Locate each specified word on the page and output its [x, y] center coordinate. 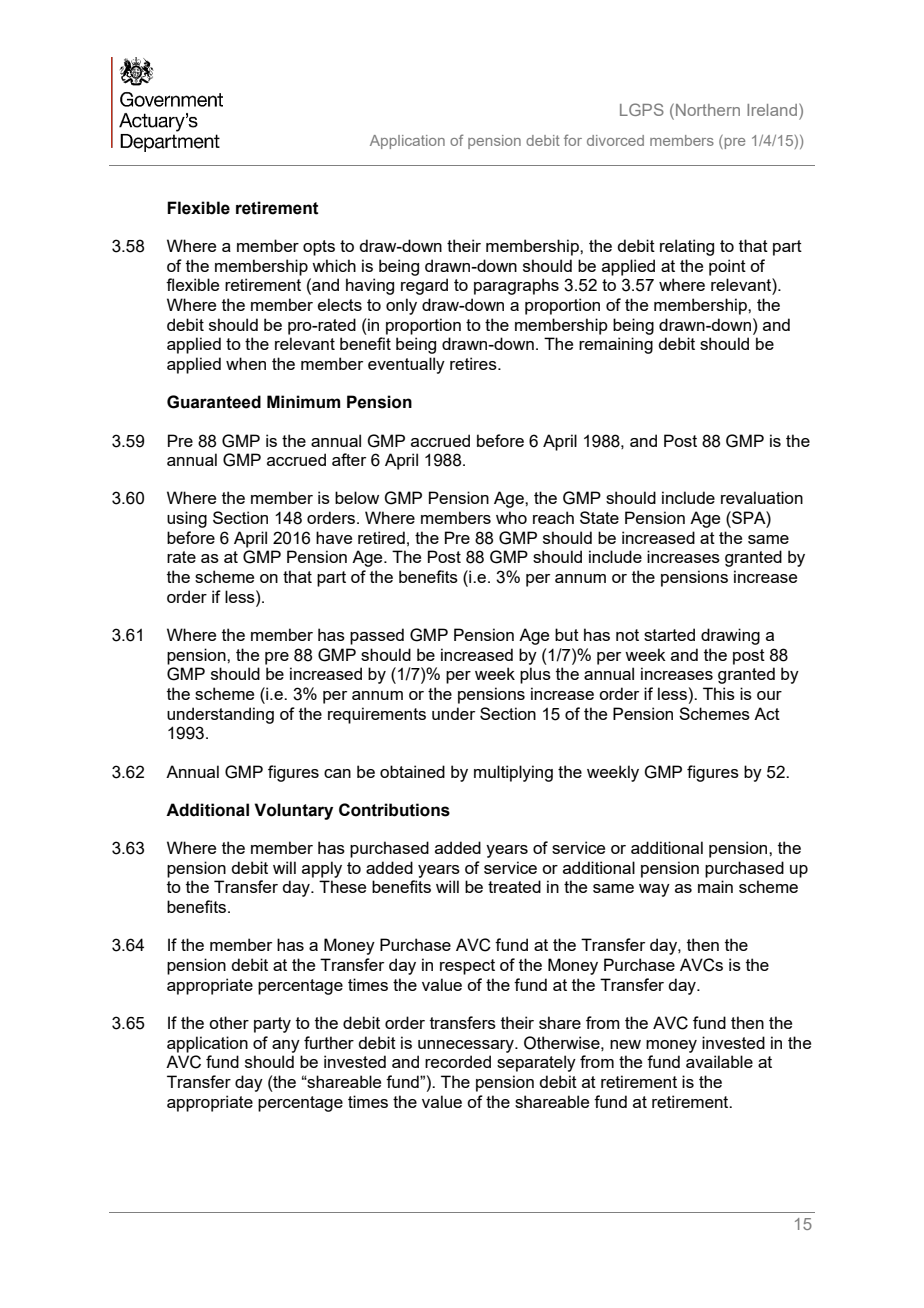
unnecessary [467, 1046]
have [334, 537]
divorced [615, 140]
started [669, 634]
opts [319, 248]
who [511, 517]
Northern [708, 110]
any [286, 1046]
